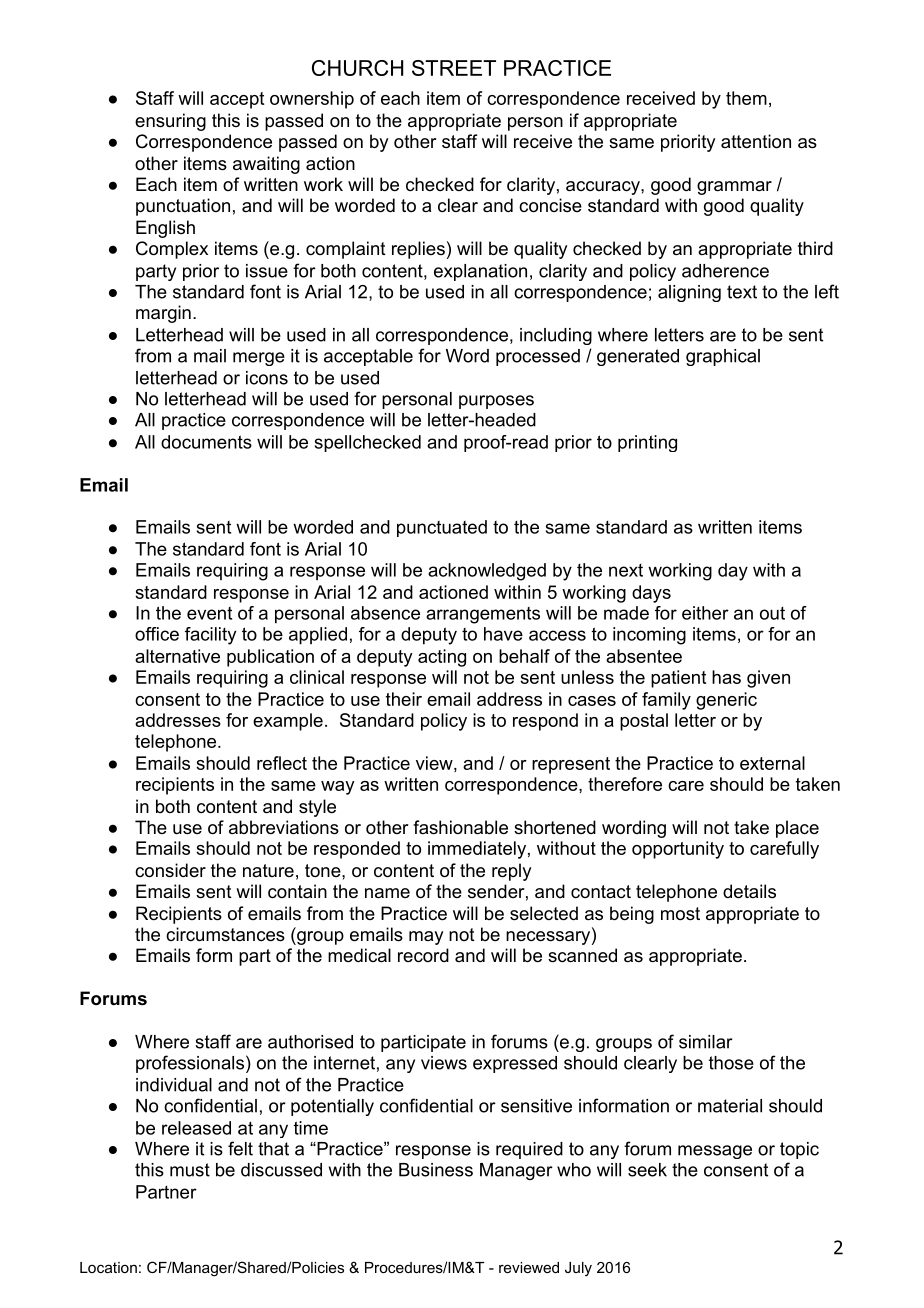  I want to click on Business, so click(436, 1170).
